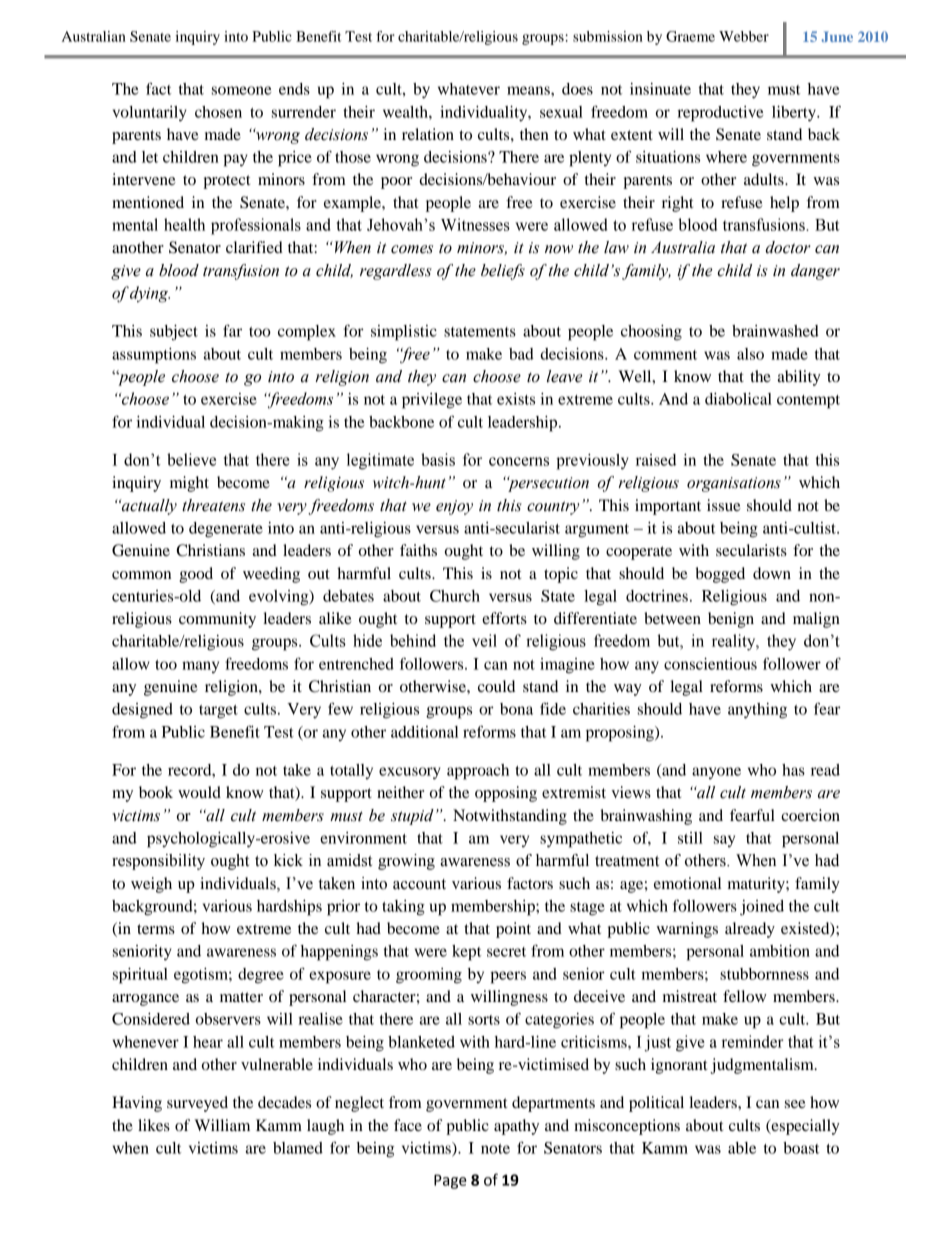 The width and height of the document is (952, 1233). Describe the element at coordinates (196, 575) in the document. I see `good` at that location.
